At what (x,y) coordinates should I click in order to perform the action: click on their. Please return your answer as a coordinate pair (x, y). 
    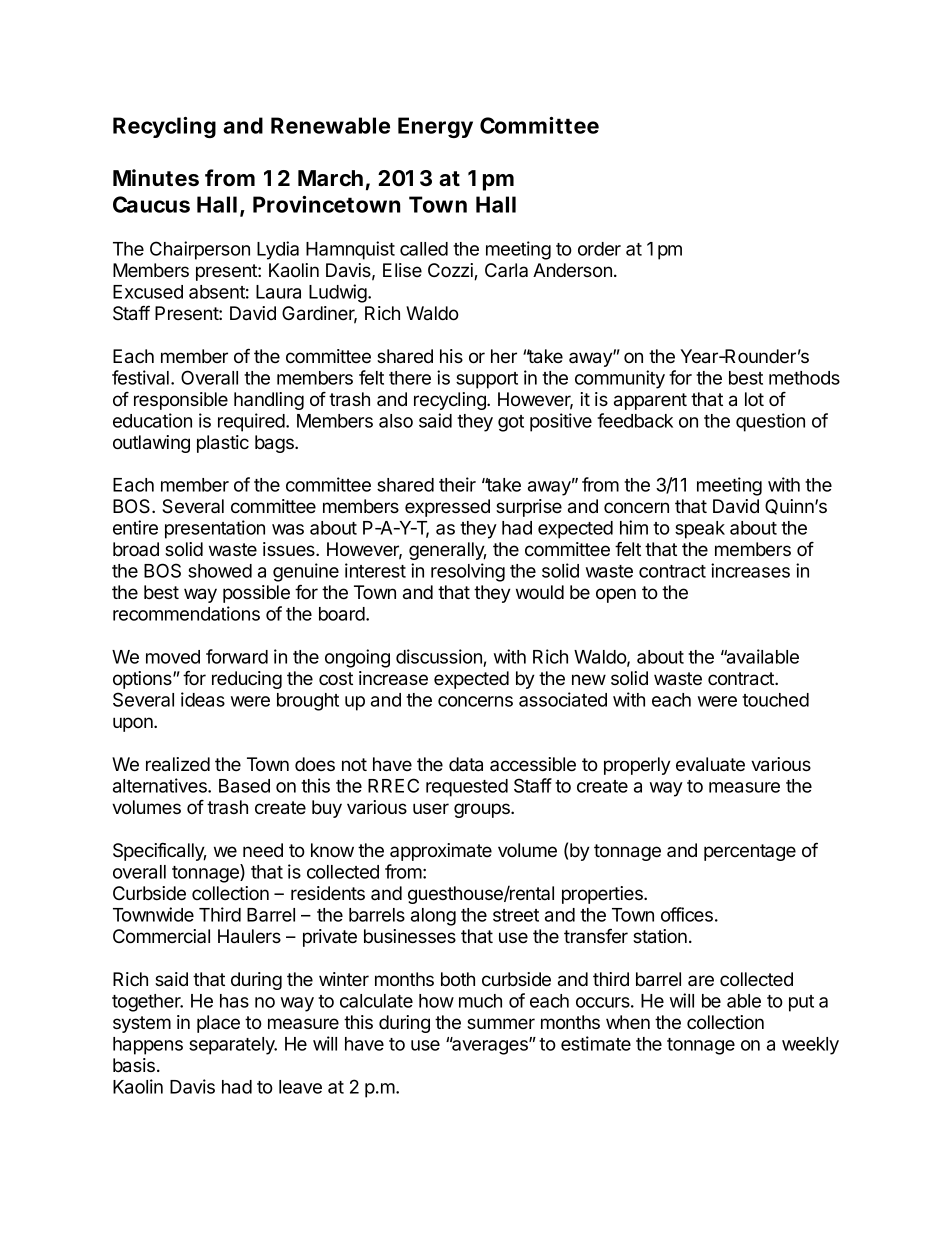
    Looking at the image, I should click on (457, 484).
